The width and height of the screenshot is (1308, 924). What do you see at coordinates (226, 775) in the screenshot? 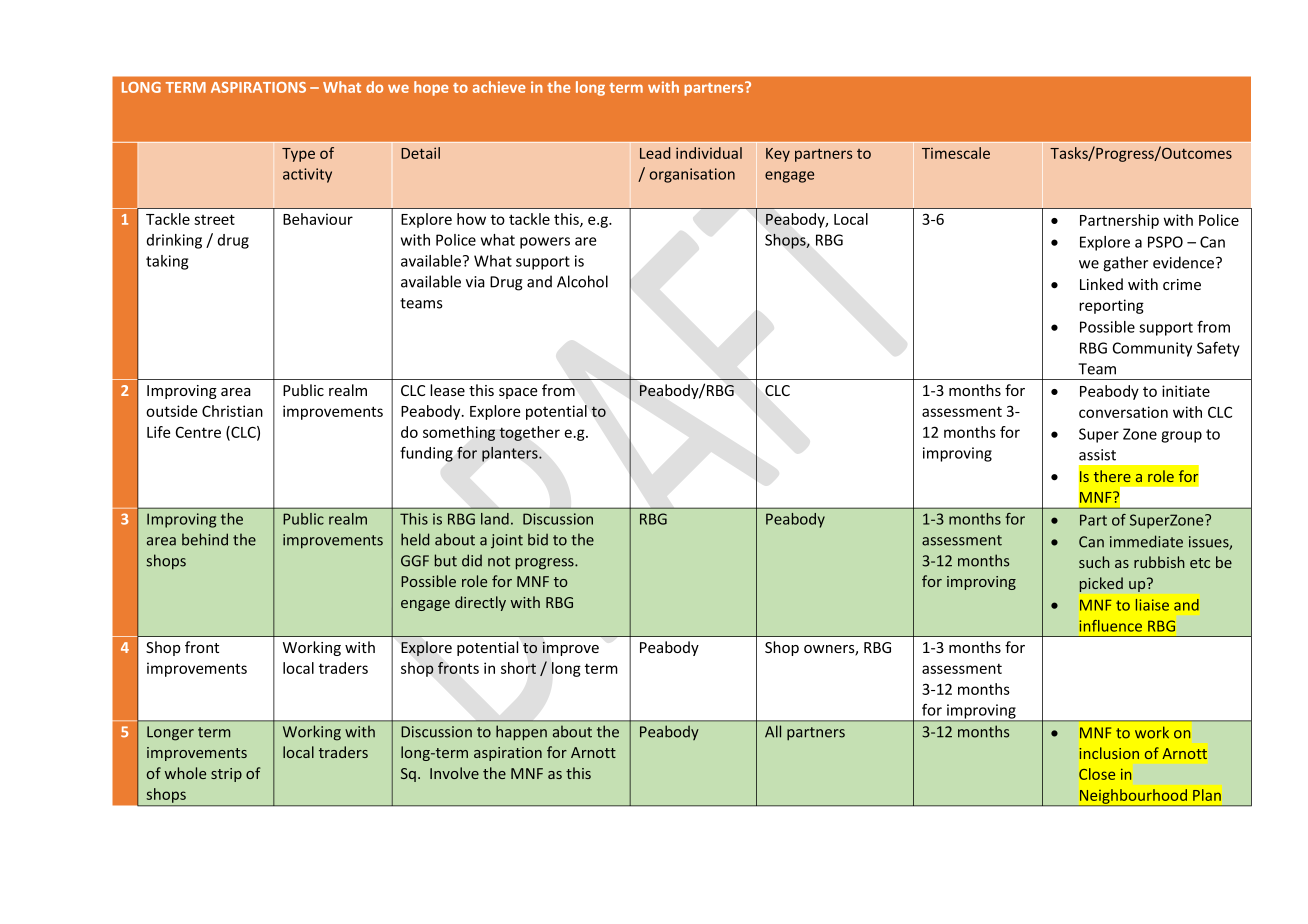
I see `strip` at bounding box center [226, 775].
